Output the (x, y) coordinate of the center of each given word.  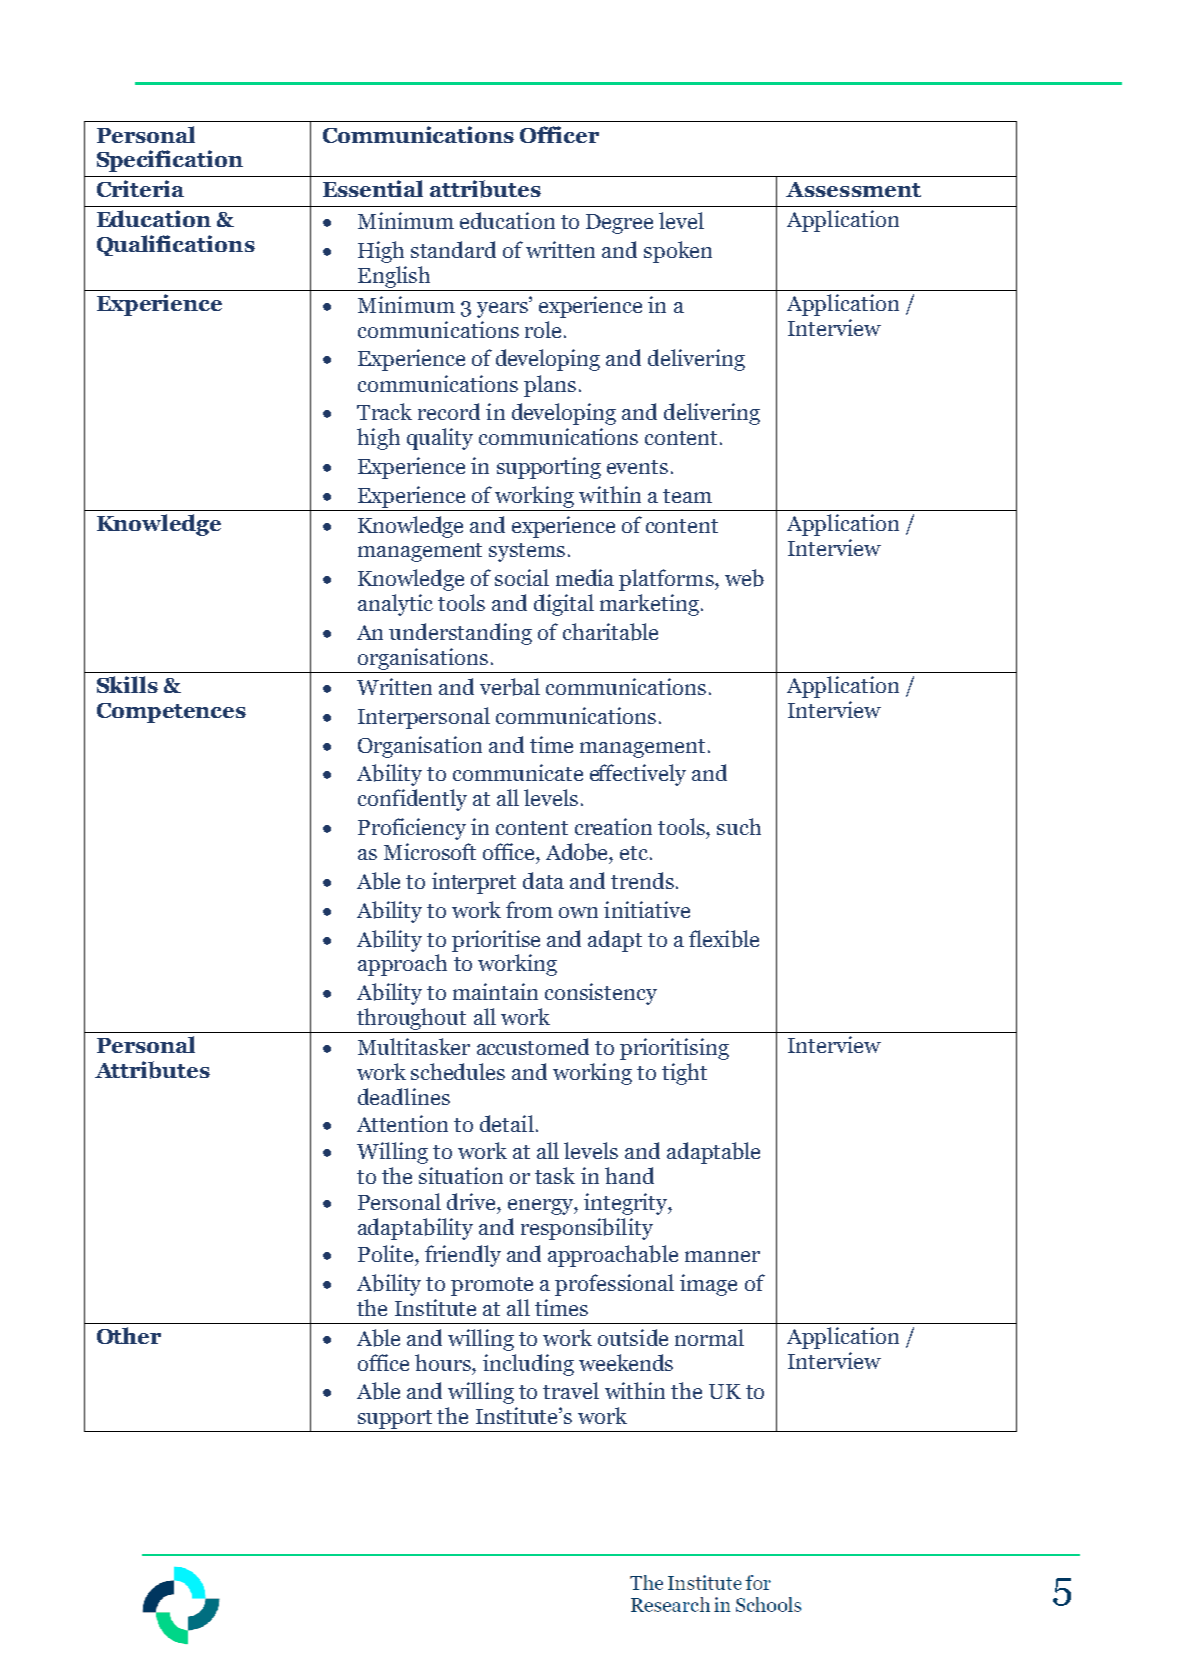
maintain (495, 991)
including (528, 1365)
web (744, 578)
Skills (127, 684)
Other (129, 1335)
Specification (170, 161)
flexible (724, 939)
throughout (412, 1020)
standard (453, 249)
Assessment (853, 189)
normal (709, 1337)
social (522, 577)
